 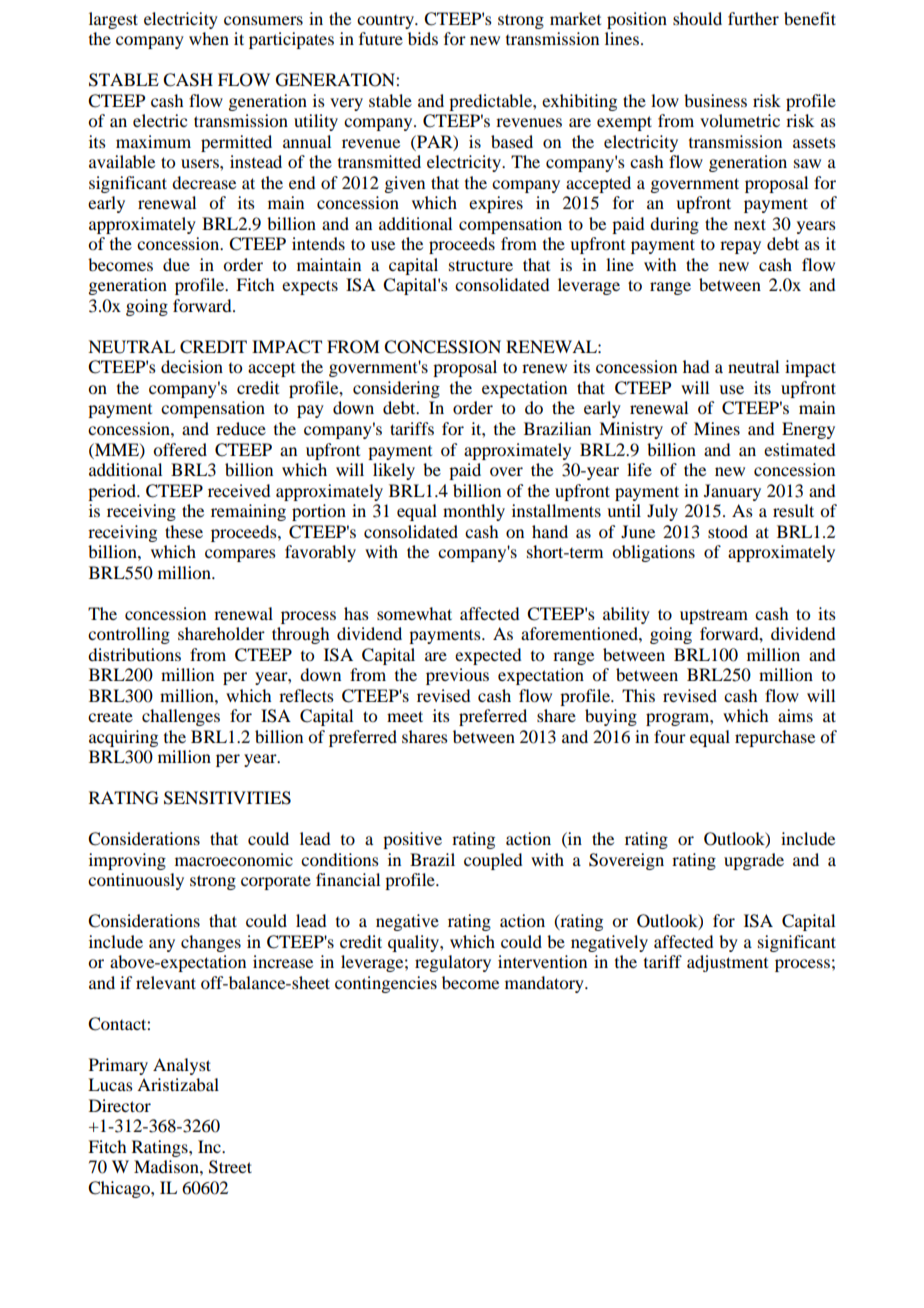 What do you see at coordinates (696, 366) in the image?
I see `had` at bounding box center [696, 366].
